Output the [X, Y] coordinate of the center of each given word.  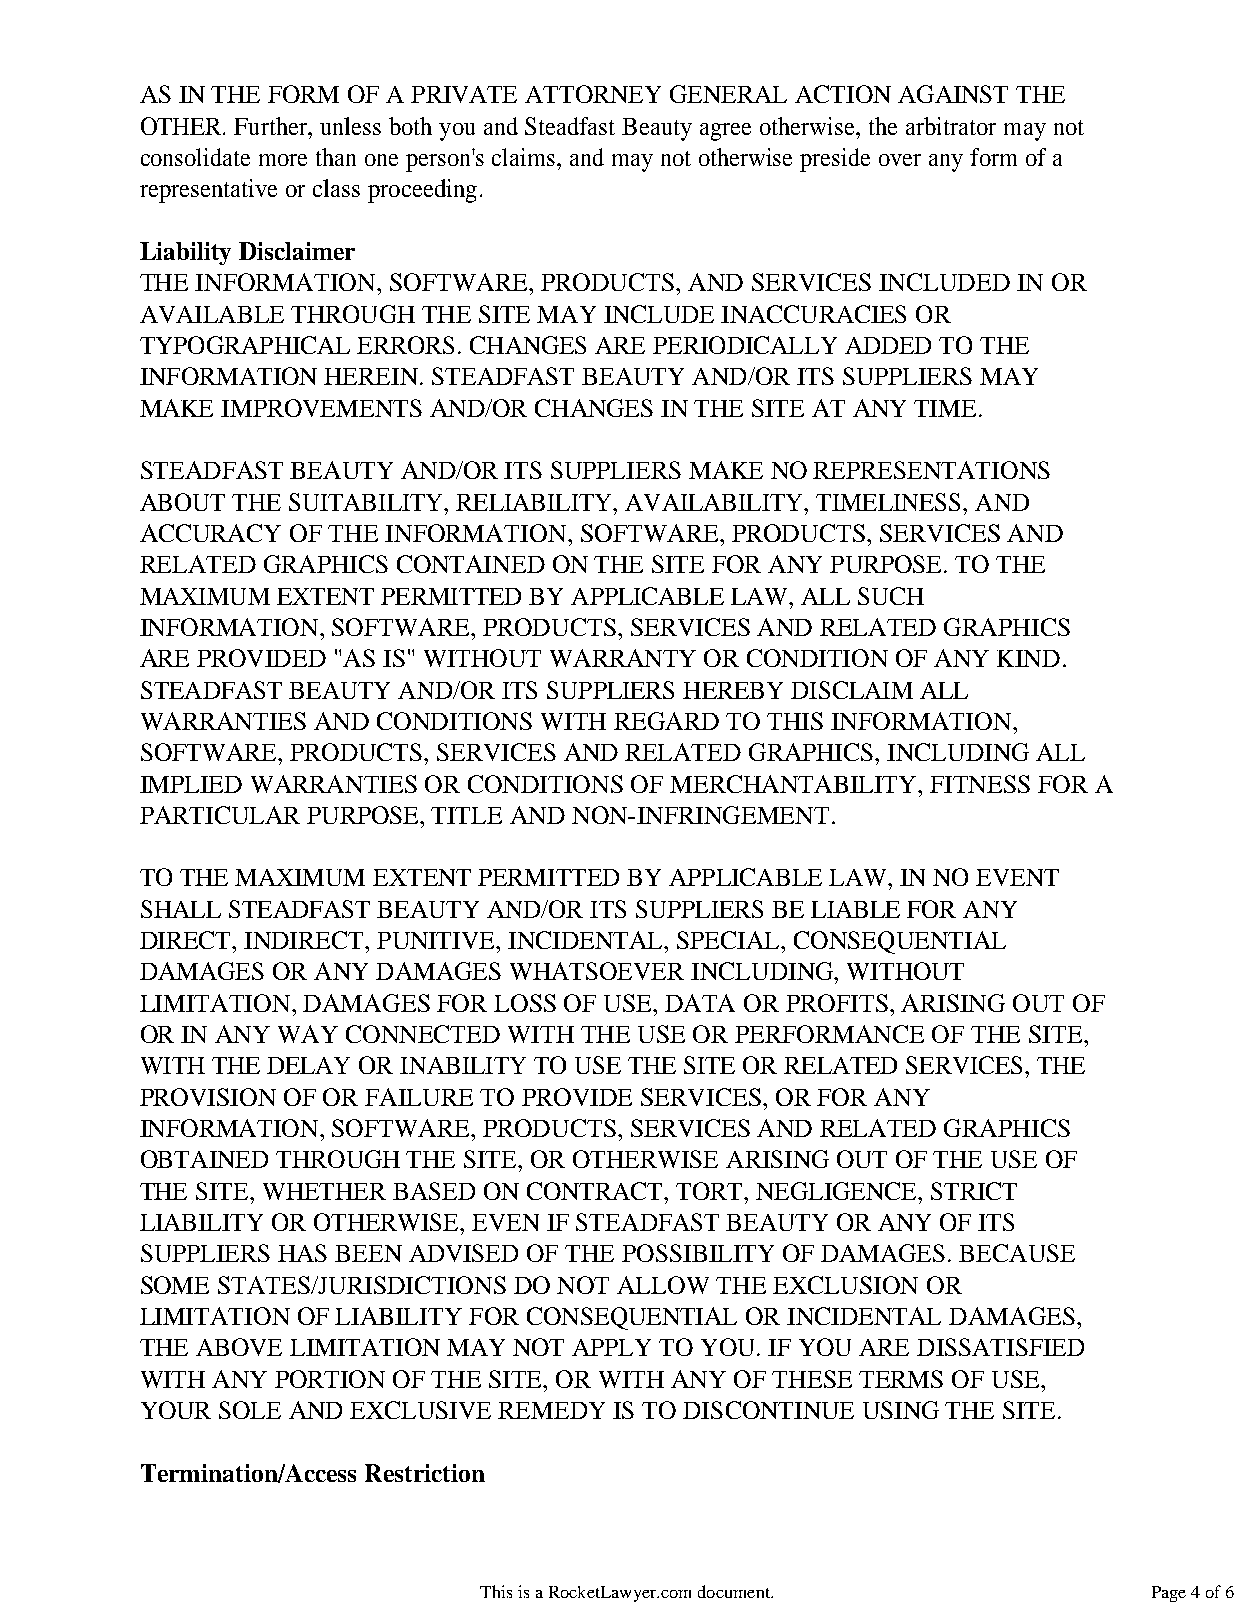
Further [272, 126]
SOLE [250, 1410]
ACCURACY [210, 533]
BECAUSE [1017, 1253]
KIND [1028, 658]
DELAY [308, 1065]
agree [725, 132]
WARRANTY [623, 658]
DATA [700, 1003]
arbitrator [951, 126]
